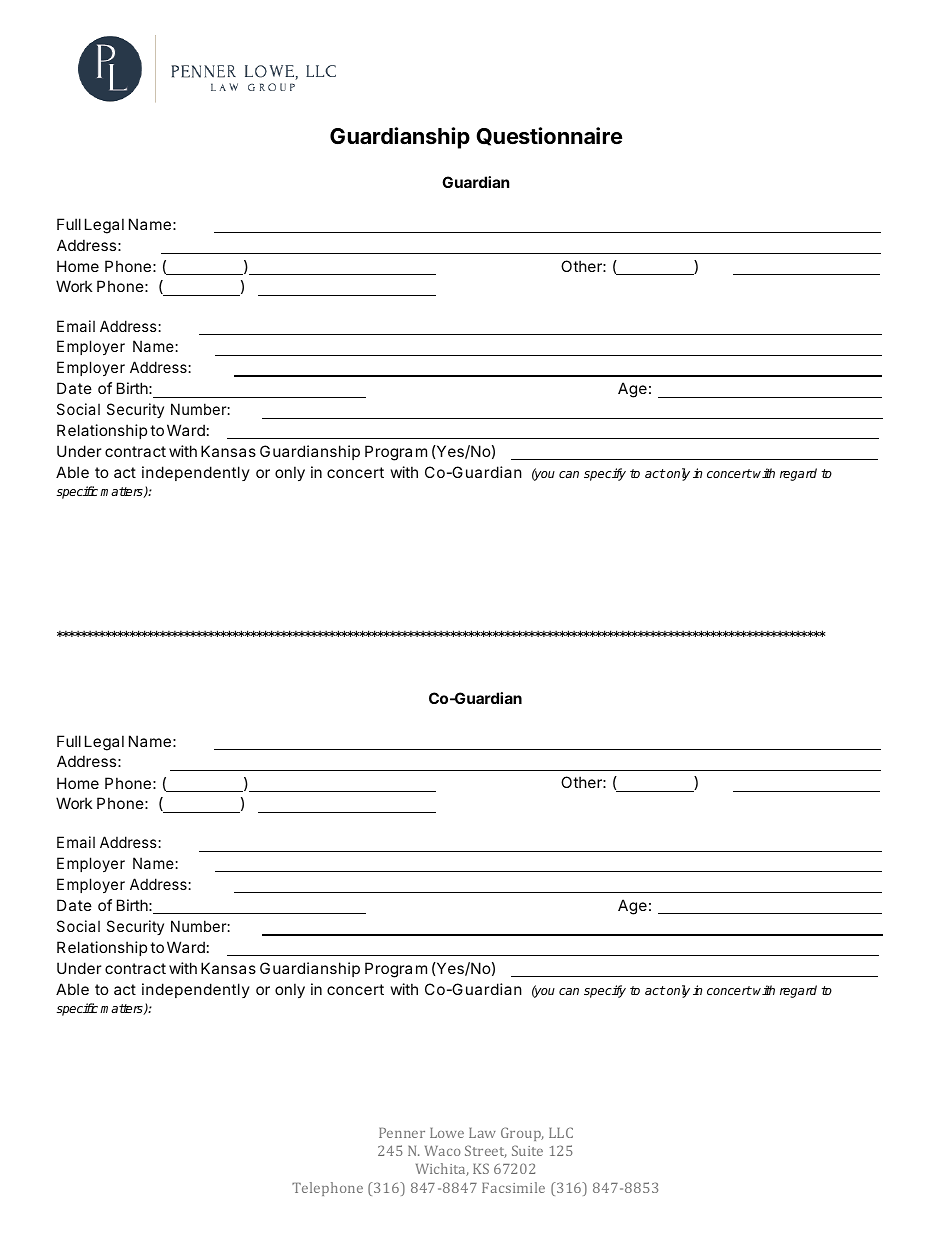 Image resolution: width=952 pixels, height=1233 pixels. Describe the element at coordinates (486, 1151) in the screenshot. I see `Street` at that location.
